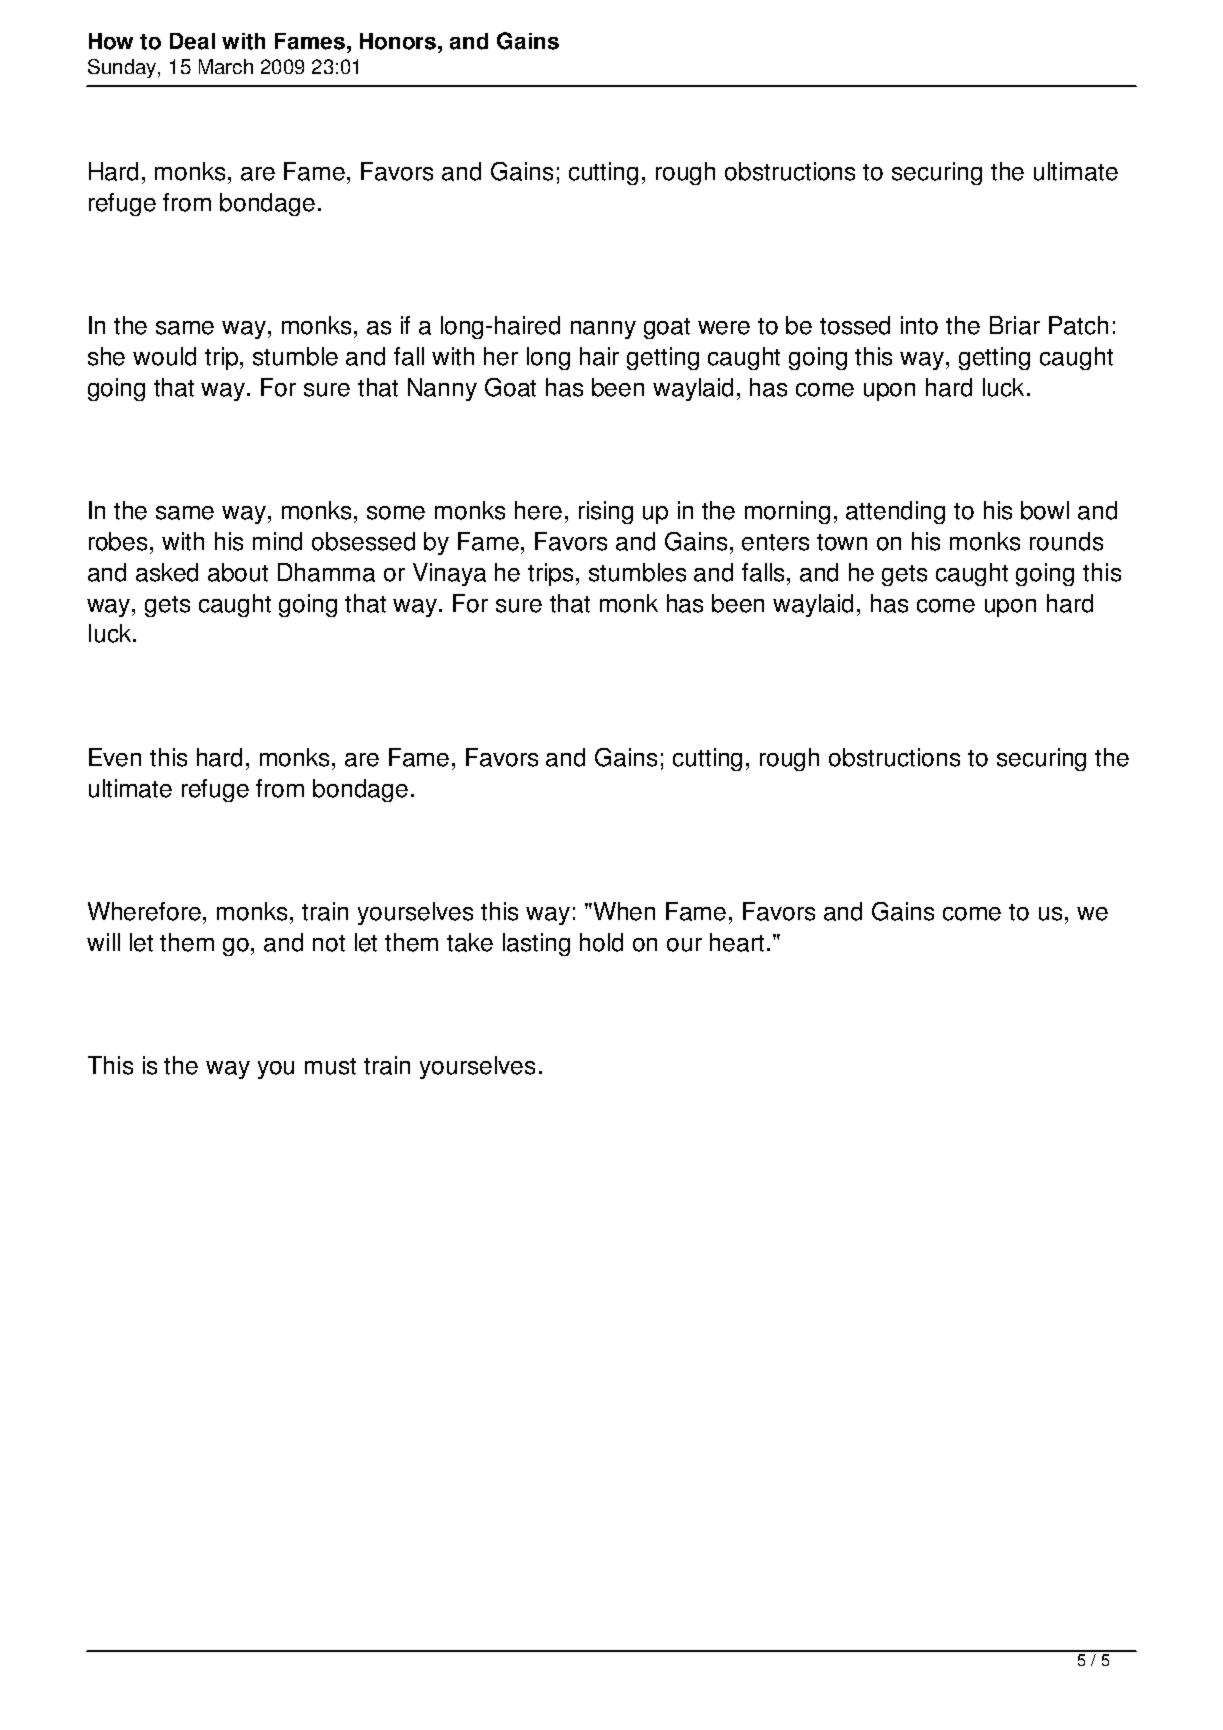 This image has height=1730, width=1223. I want to click on Honors, so click(399, 41).
